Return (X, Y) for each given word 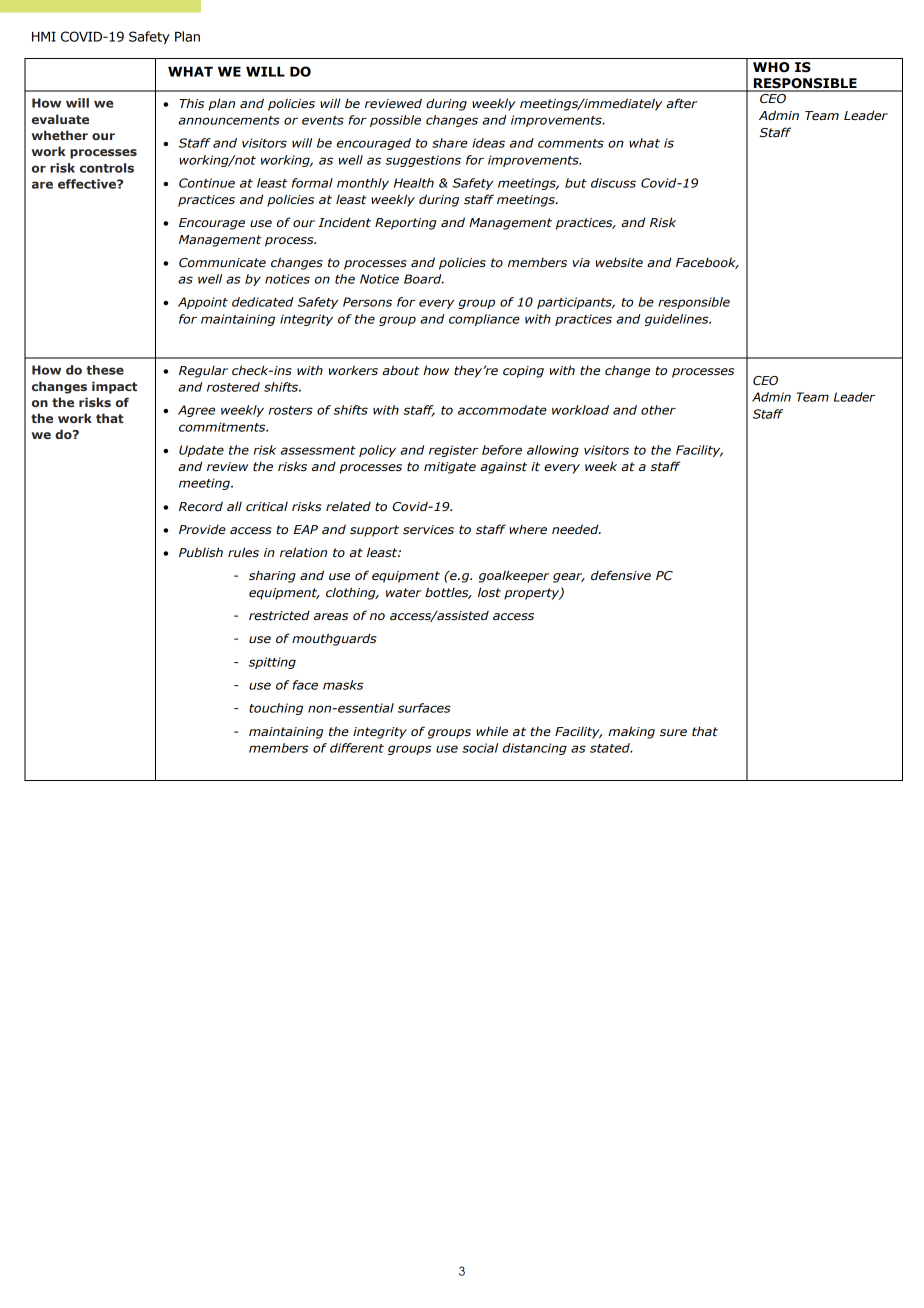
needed (576, 529)
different (357, 748)
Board (424, 279)
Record (201, 506)
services (428, 530)
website (619, 262)
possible (395, 121)
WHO (771, 67)
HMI (44, 36)
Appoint (203, 303)
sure (673, 733)
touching (276, 709)
